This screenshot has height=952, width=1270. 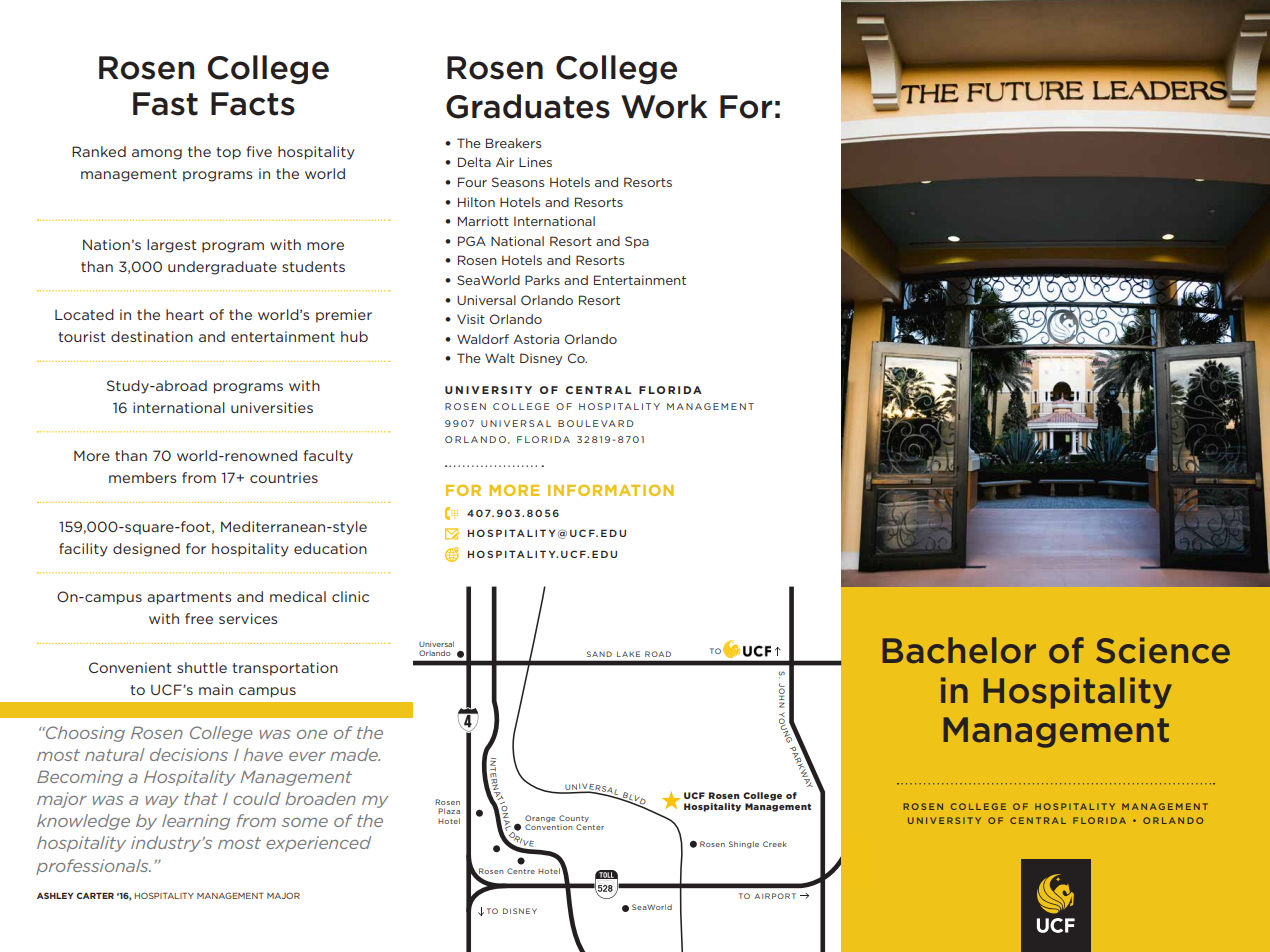 What do you see at coordinates (165, 104) in the screenshot?
I see `Fast` at bounding box center [165, 104].
